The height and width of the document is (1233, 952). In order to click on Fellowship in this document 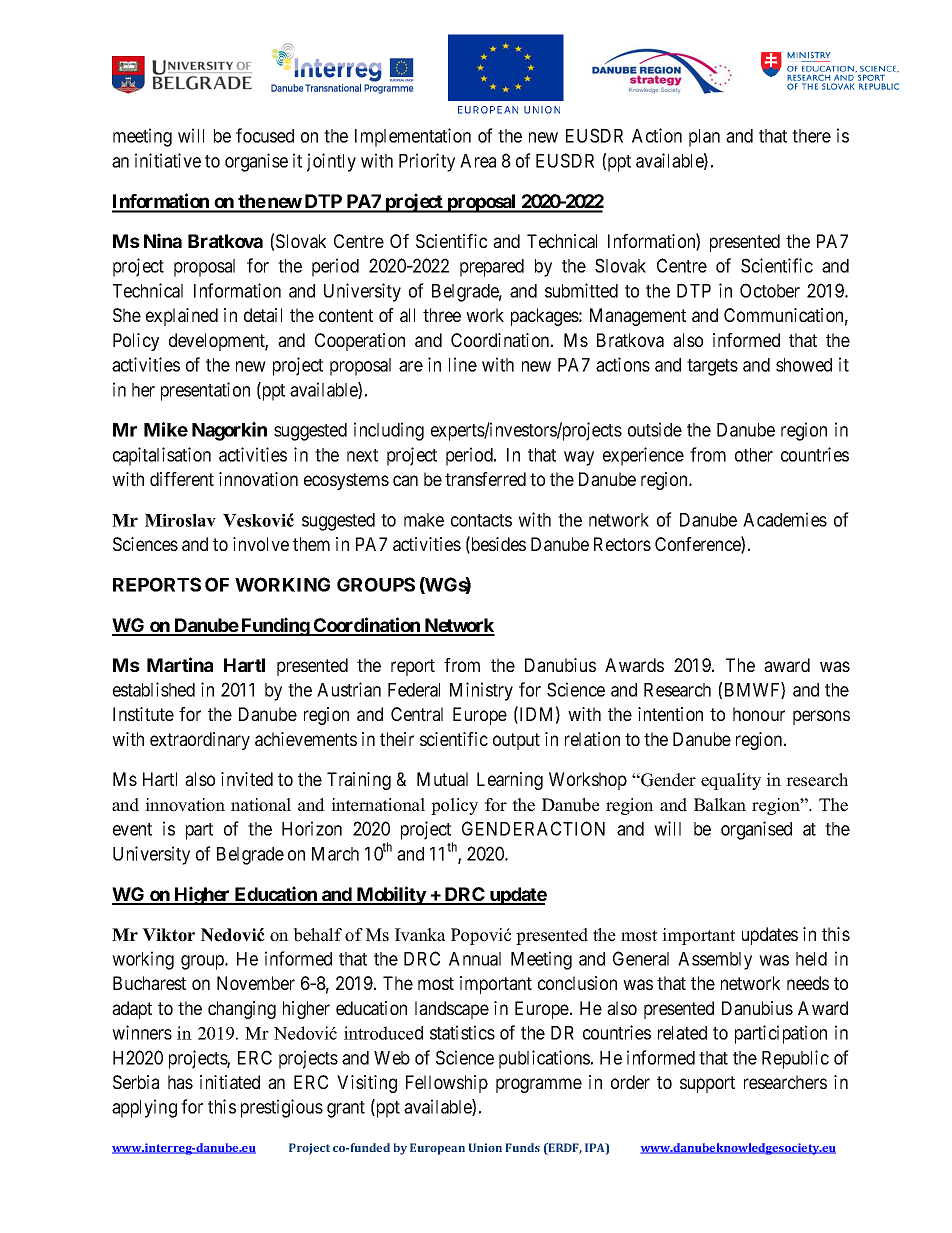, I will do `click(447, 1084)`.
